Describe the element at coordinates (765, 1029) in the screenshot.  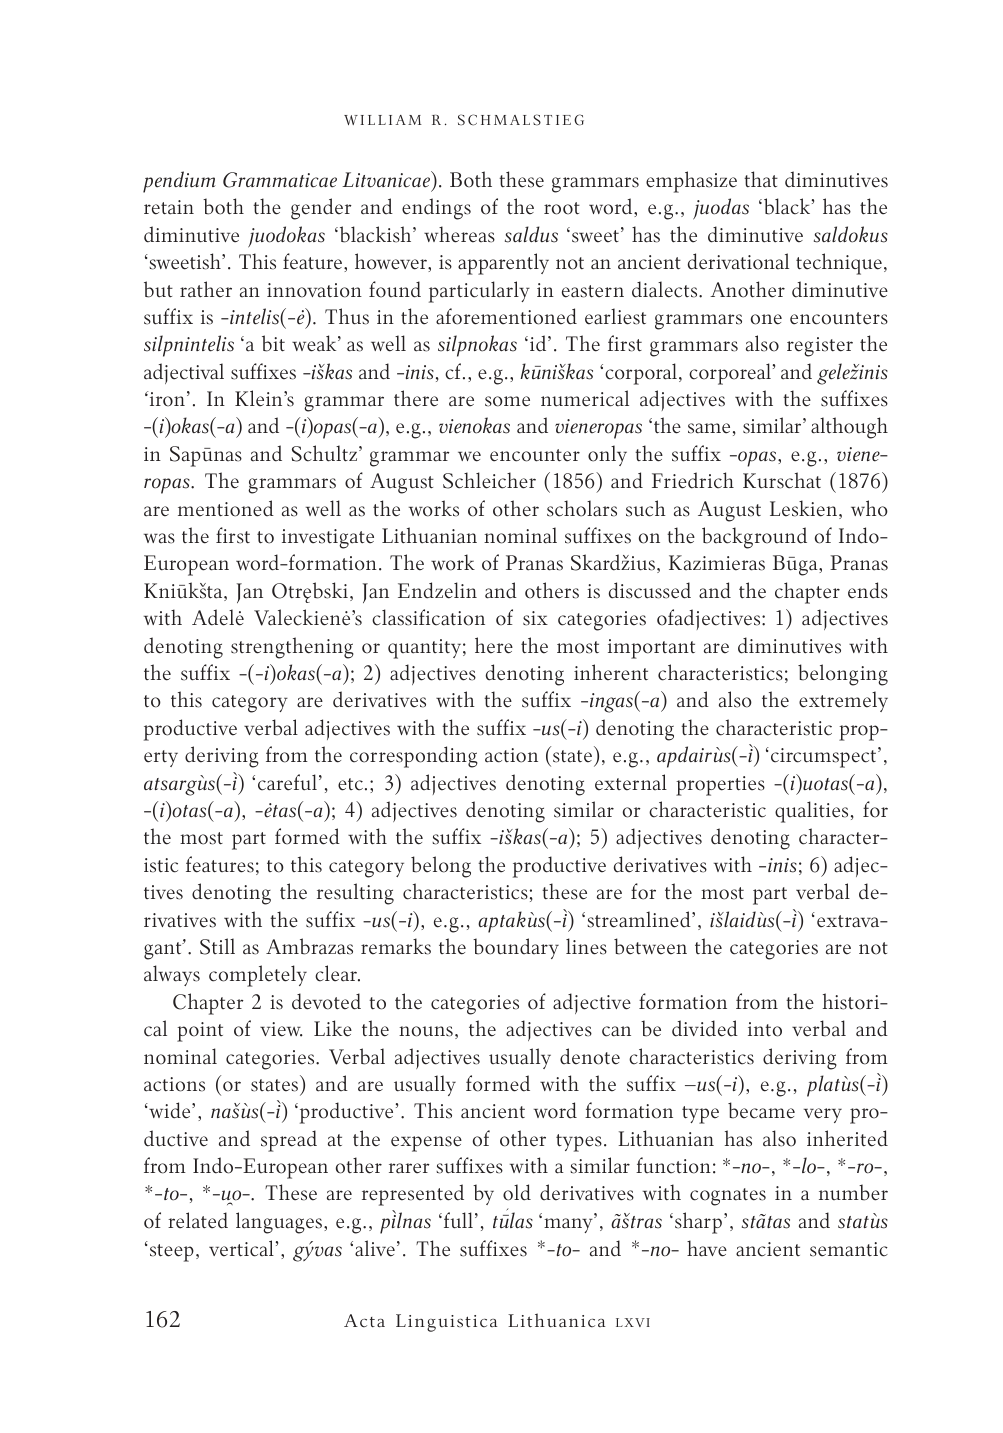
I see `into` at that location.
